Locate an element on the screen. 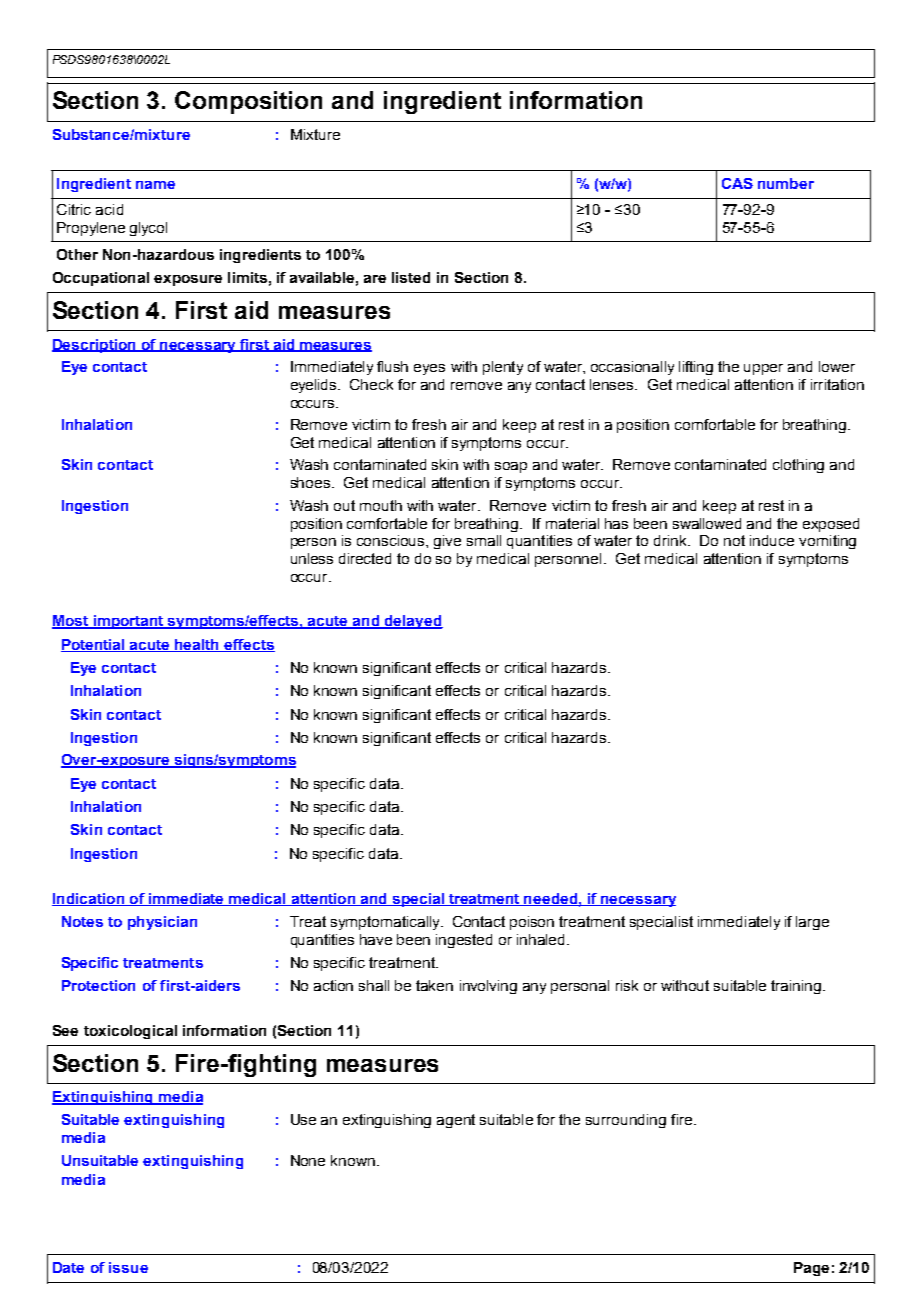 The width and height of the screenshot is (924, 1308). training is located at coordinates (797, 987).
